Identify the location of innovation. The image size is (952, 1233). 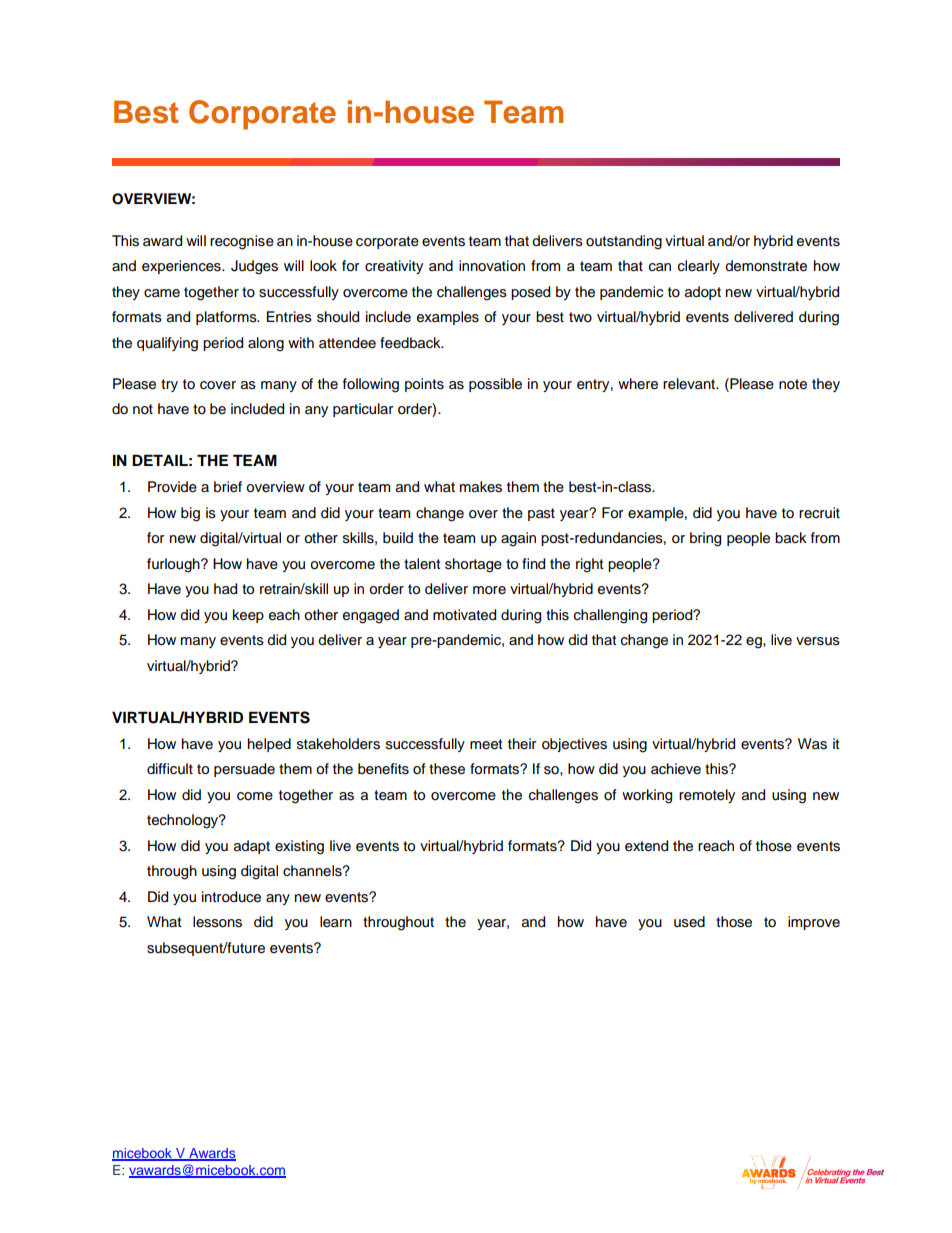
(492, 266).
